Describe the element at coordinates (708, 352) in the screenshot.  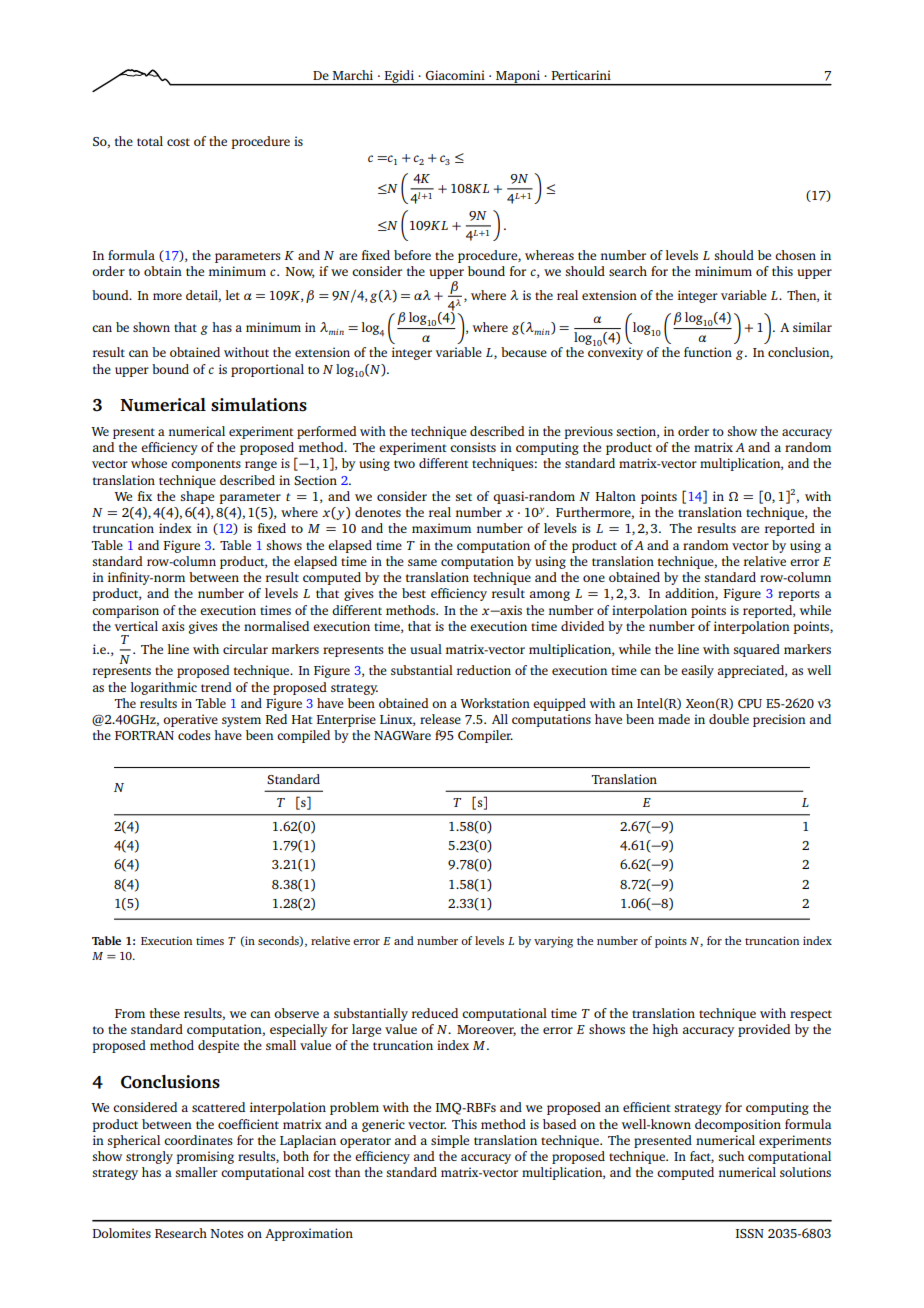
I see `function` at that location.
